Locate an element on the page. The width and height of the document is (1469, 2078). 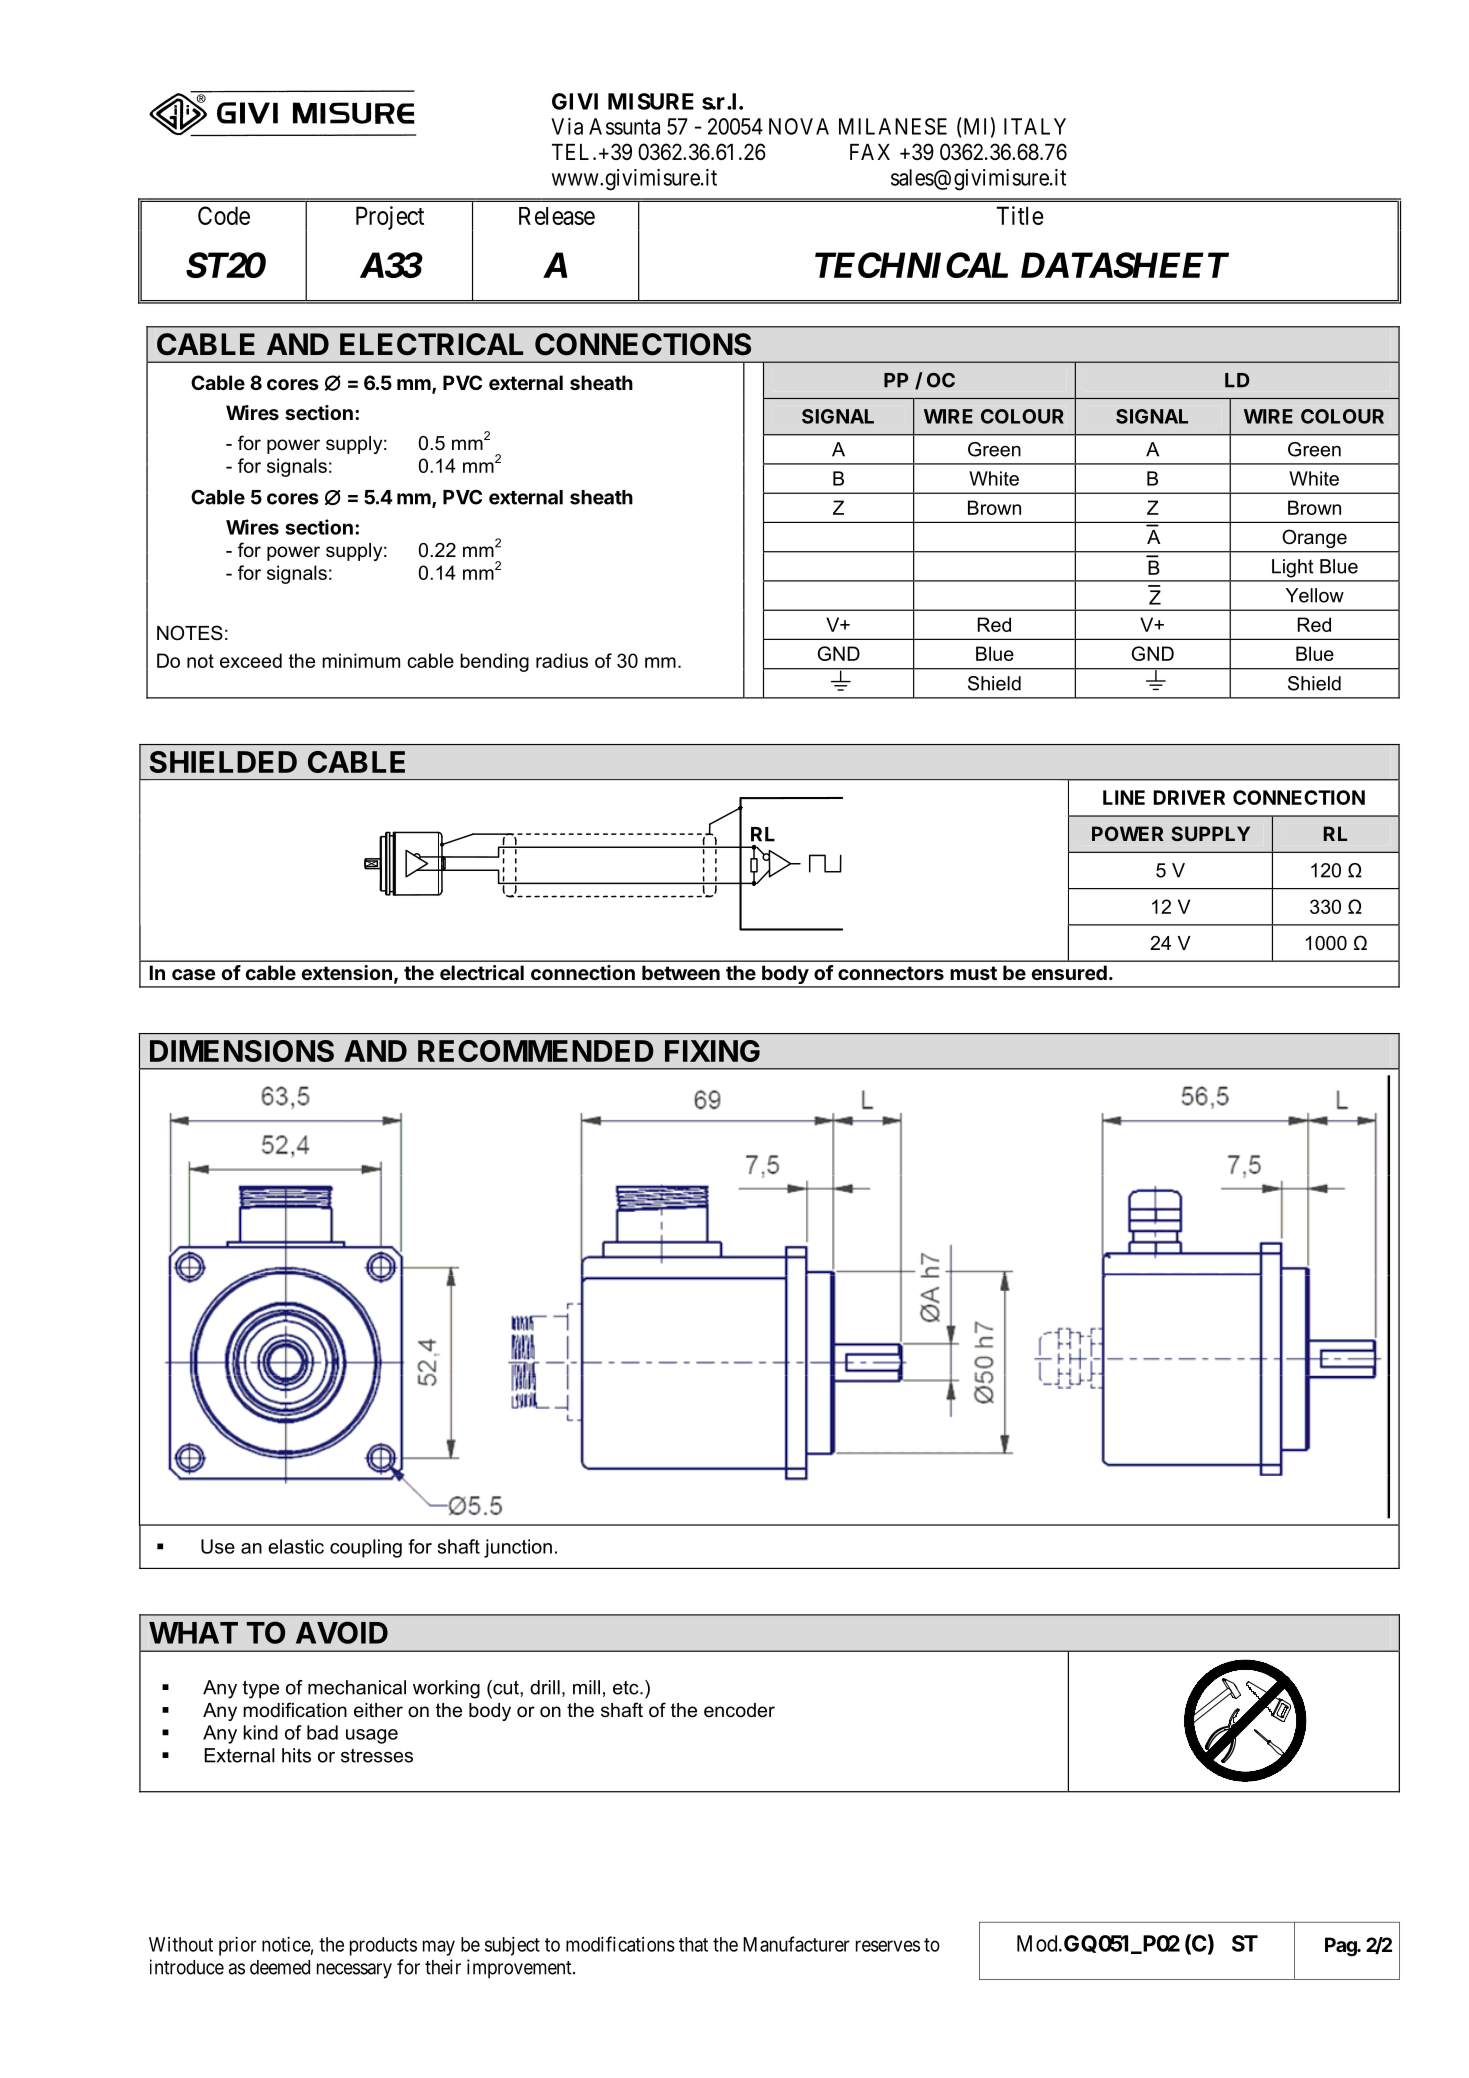
NOVA is located at coordinates (799, 126).
